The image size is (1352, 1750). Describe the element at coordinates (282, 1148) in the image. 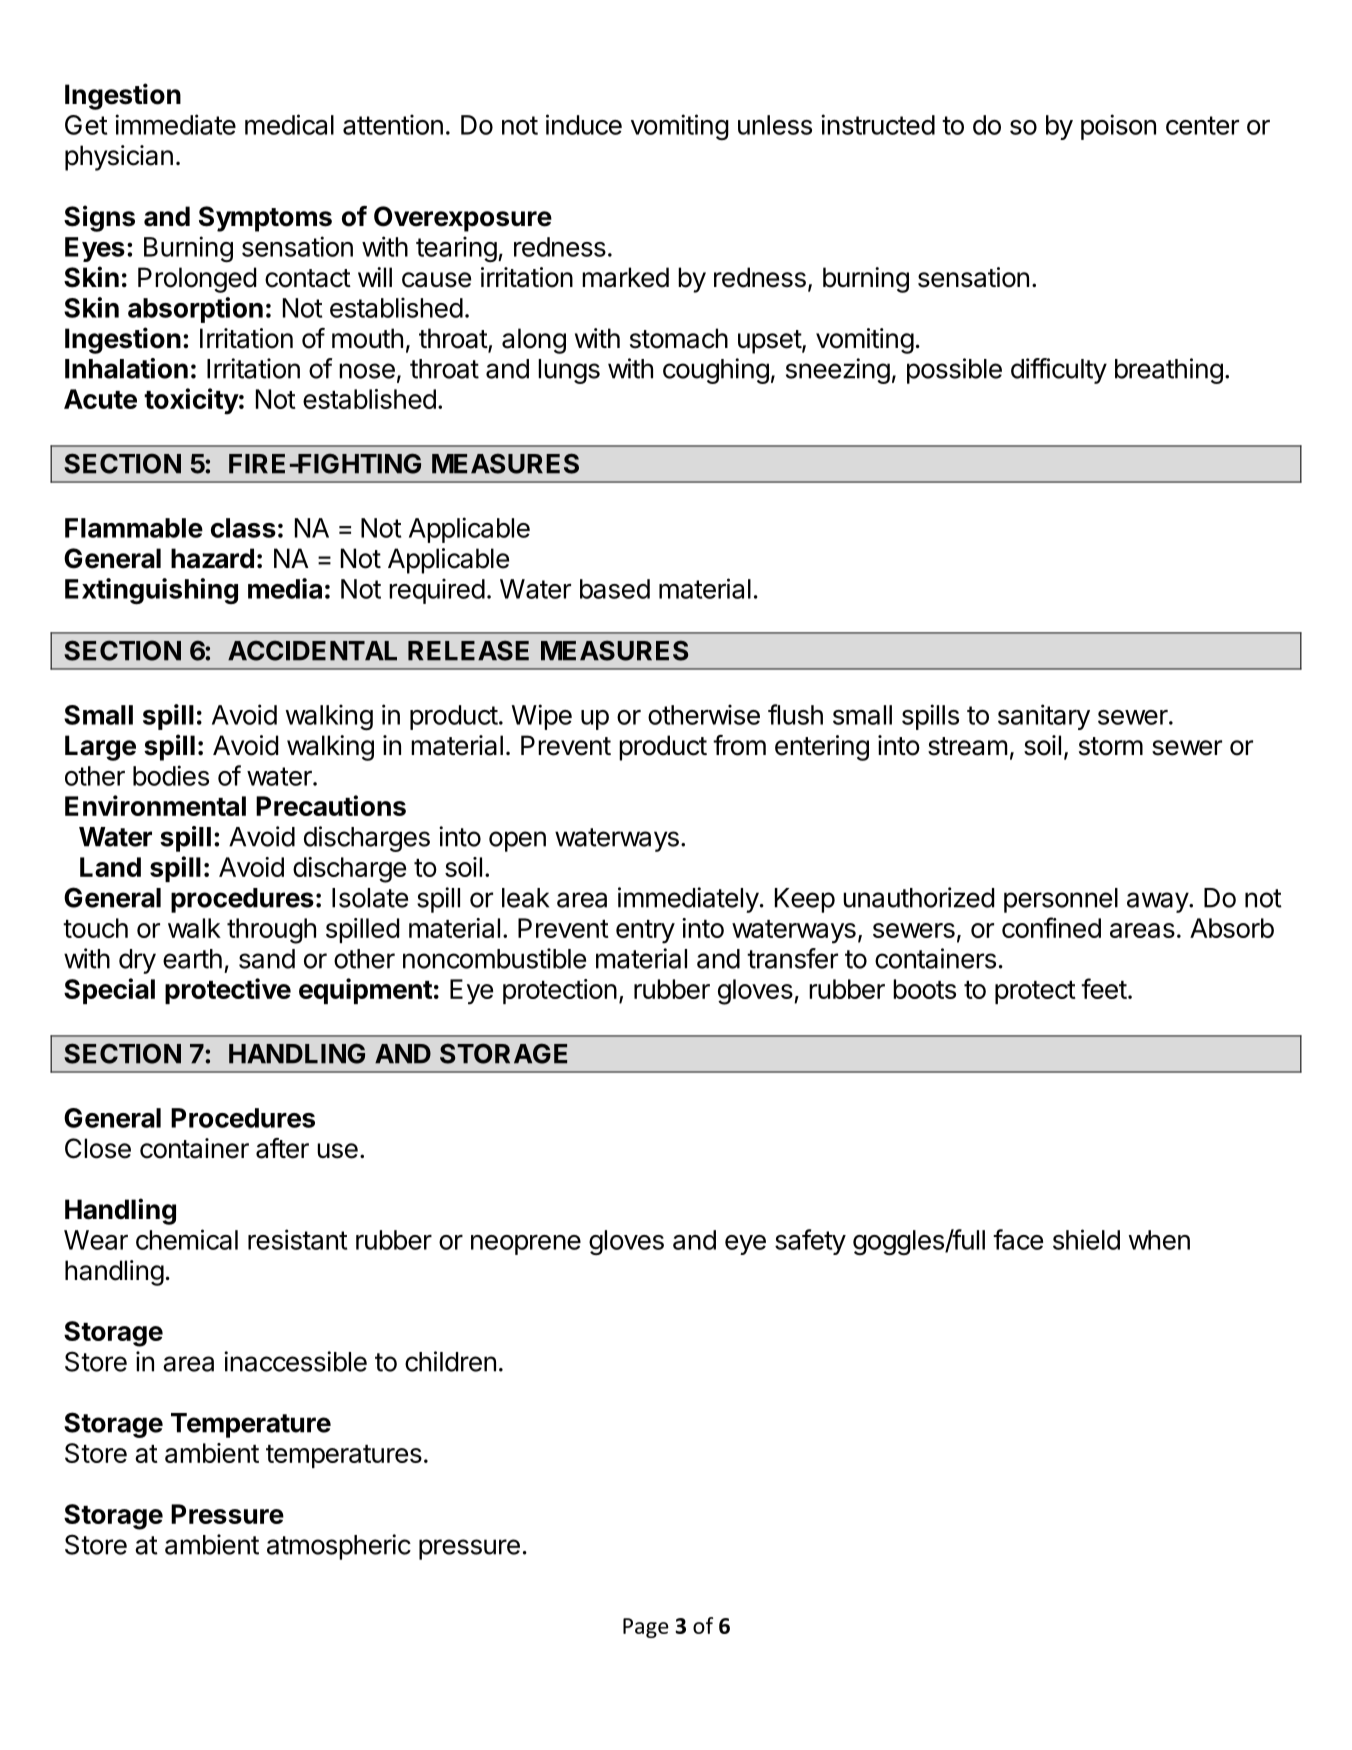

I see `after` at that location.
